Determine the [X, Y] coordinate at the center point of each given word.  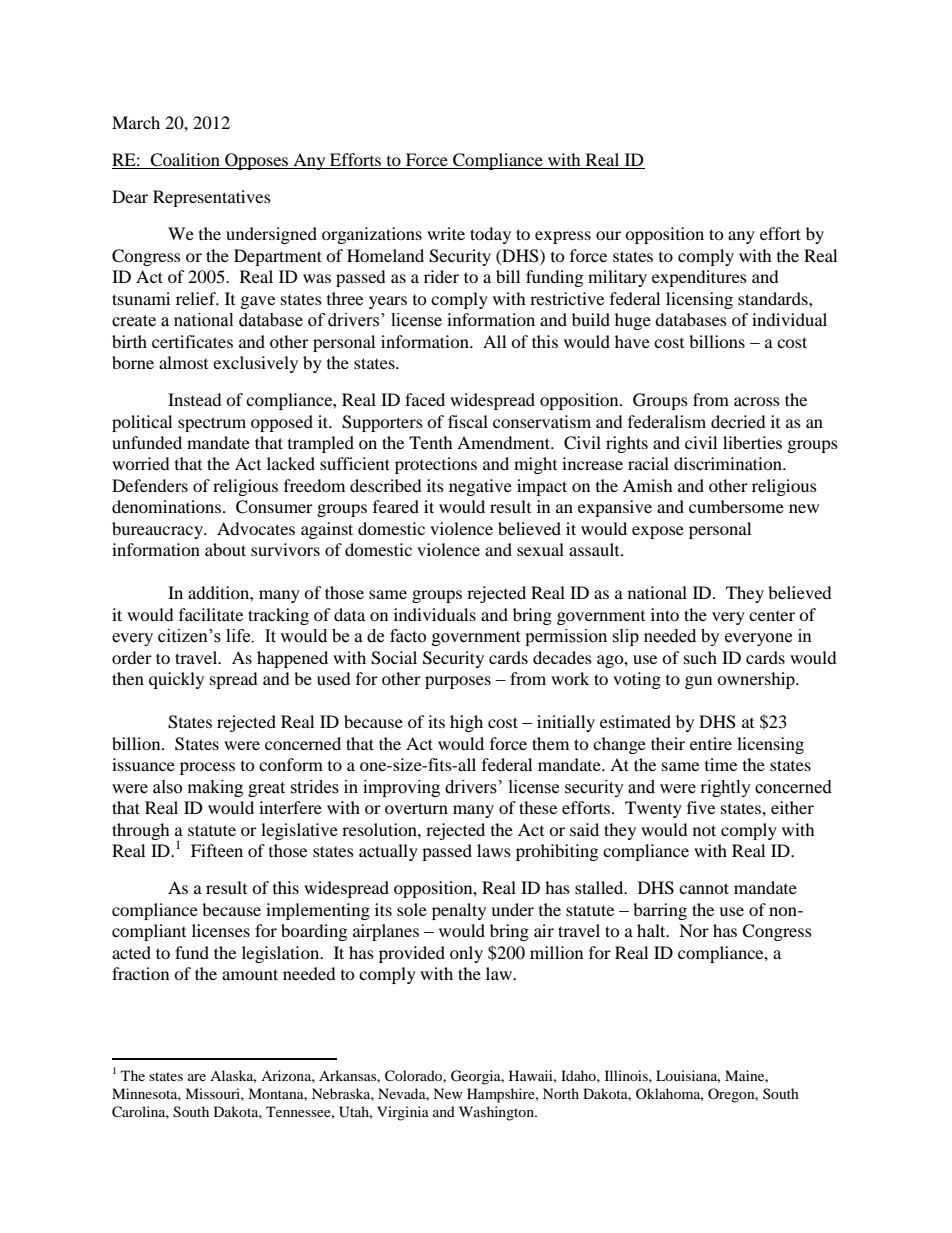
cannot [704, 888]
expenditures [699, 278]
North [561, 1093]
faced [425, 399]
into [665, 614]
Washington [497, 1113]
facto [408, 636]
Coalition [185, 161]
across [757, 401]
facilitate [211, 614]
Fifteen [217, 850]
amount [250, 974]
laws [494, 850]
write [446, 233]
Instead [195, 399]
